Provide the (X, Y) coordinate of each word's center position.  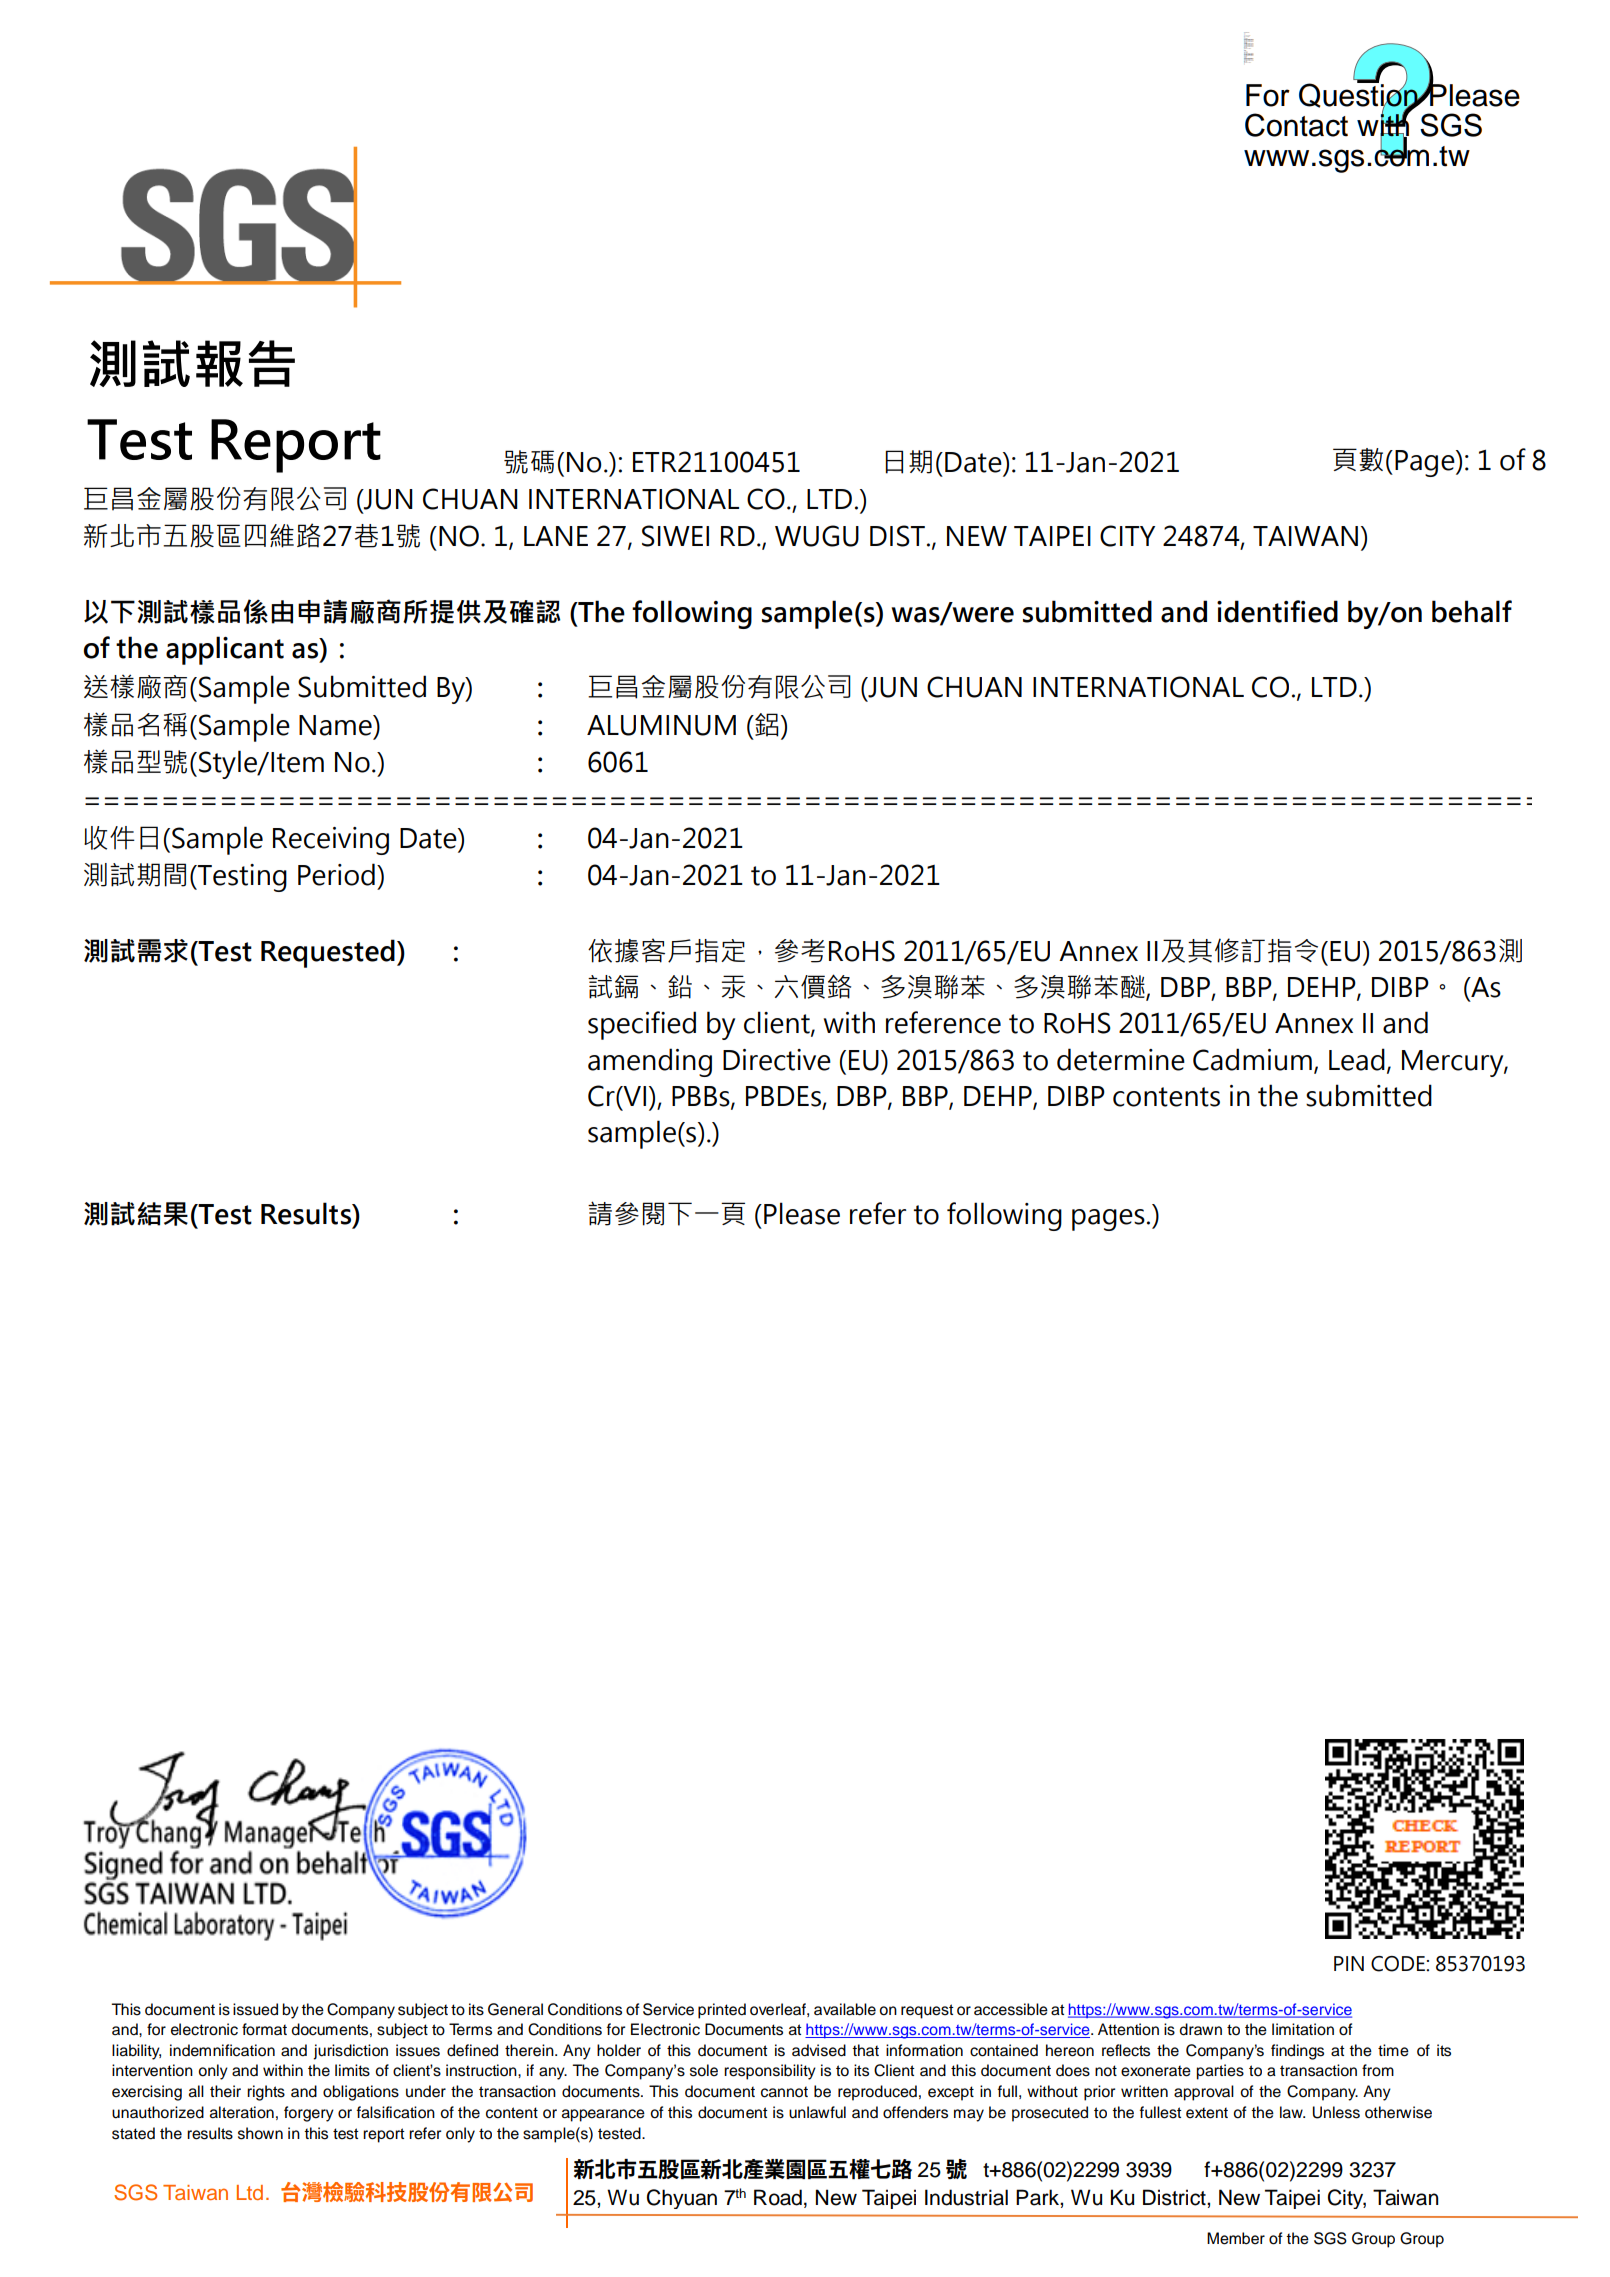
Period (336, 874)
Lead (1357, 1059)
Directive (777, 1060)
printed (722, 2011)
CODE (1399, 1964)
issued (255, 2009)
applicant (225, 650)
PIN (1349, 1963)
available (845, 2009)
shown (260, 2133)
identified (1277, 611)
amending (650, 1062)
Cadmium (1252, 1059)
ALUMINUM (661, 725)
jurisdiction (350, 2052)
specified (642, 1025)
